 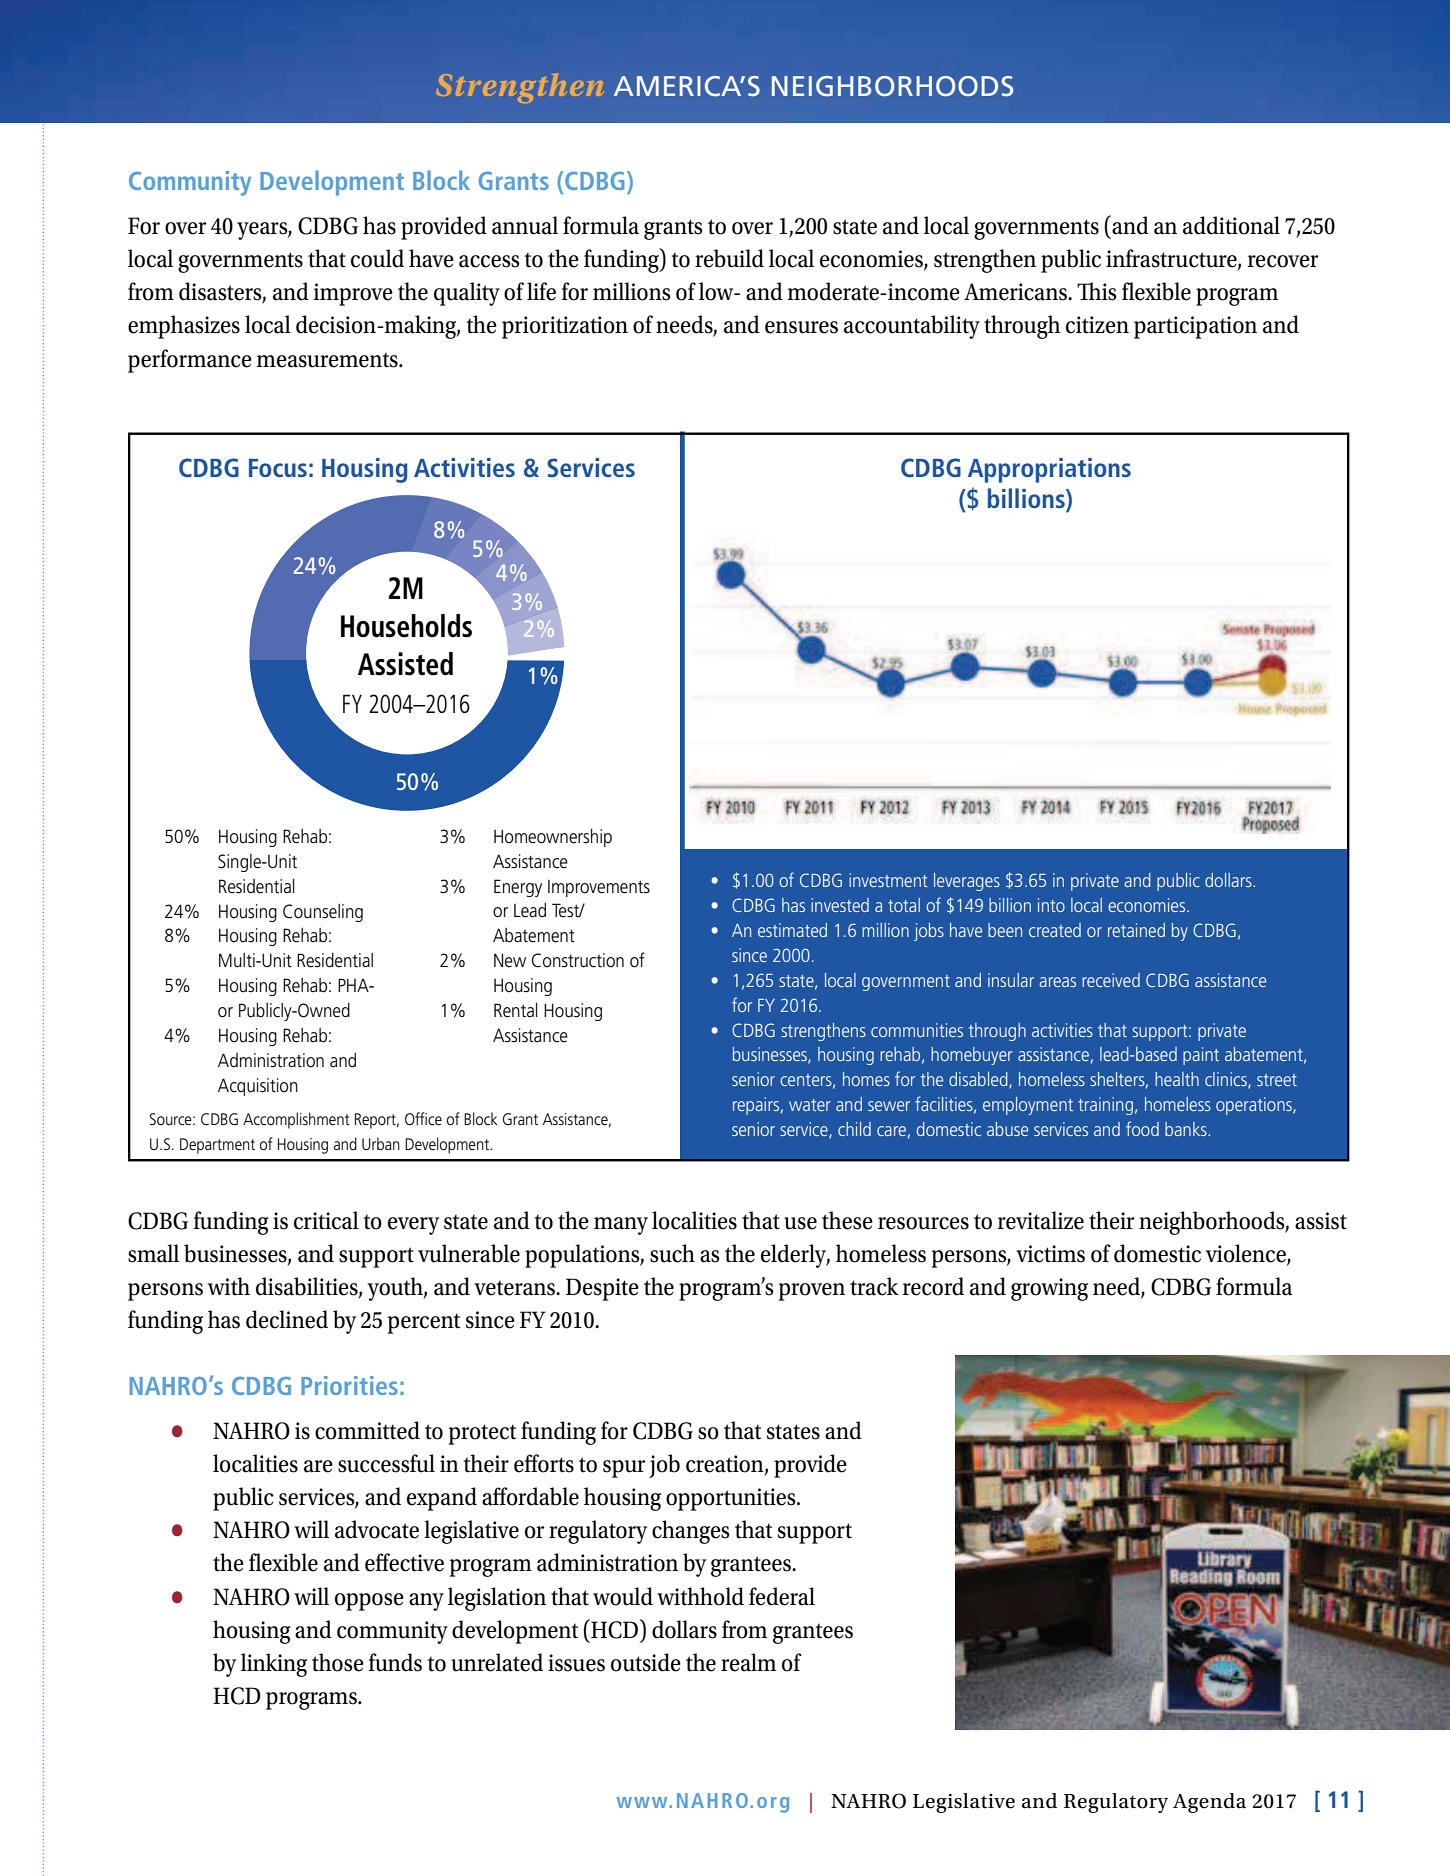 I want to click on realm, so click(x=748, y=1662).
